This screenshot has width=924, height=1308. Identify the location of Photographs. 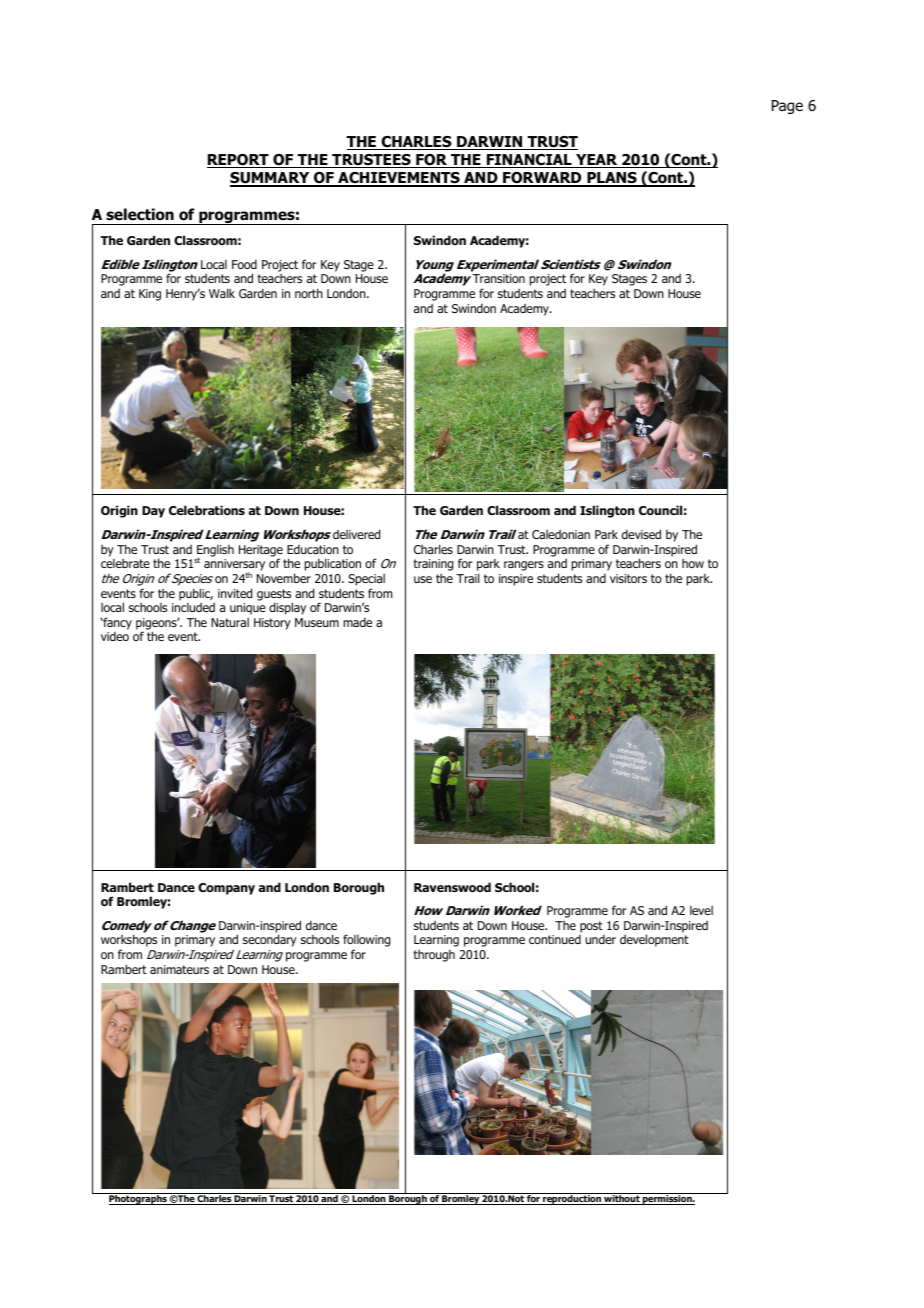
(139, 1200).
